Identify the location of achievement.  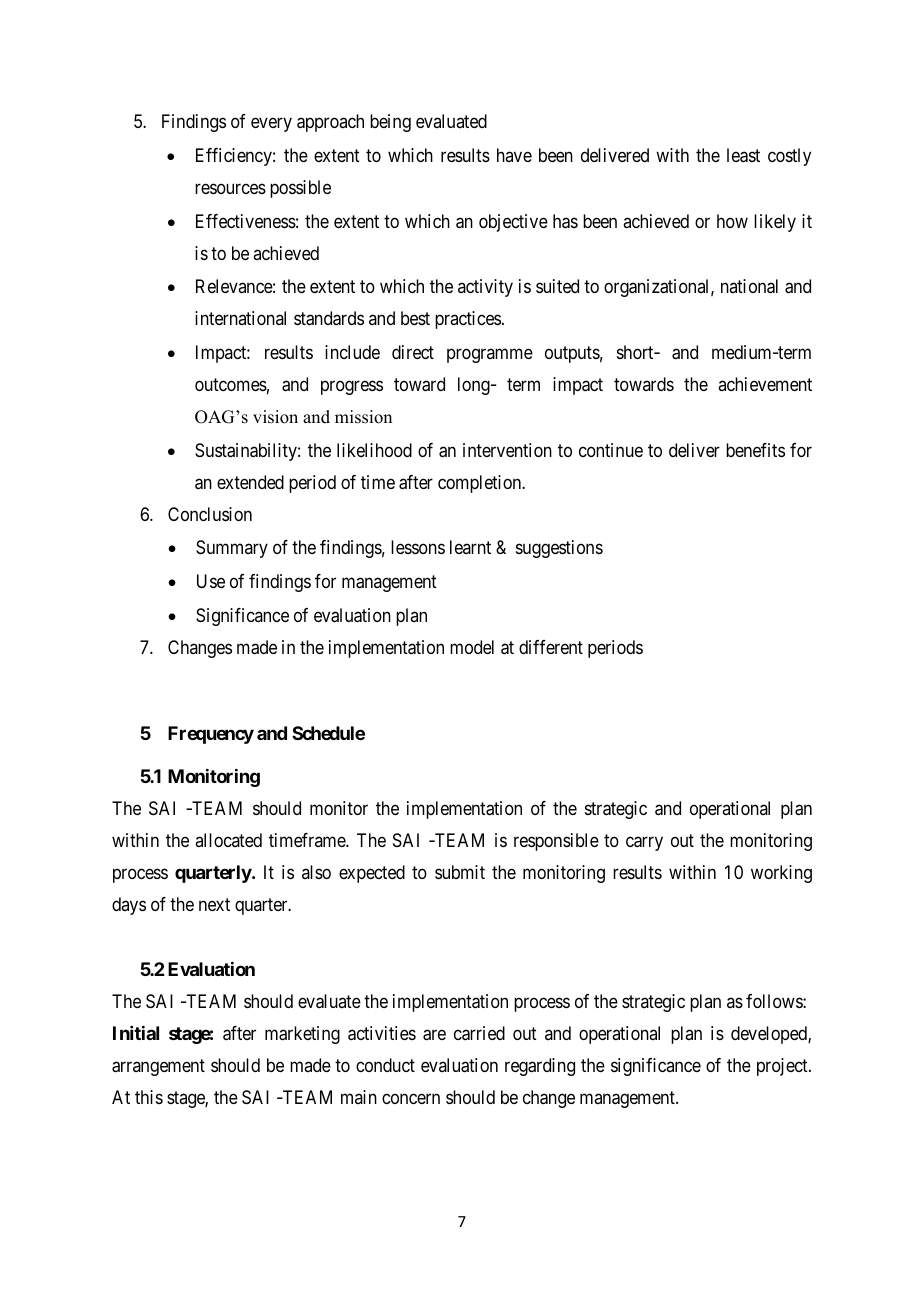
(765, 384).
